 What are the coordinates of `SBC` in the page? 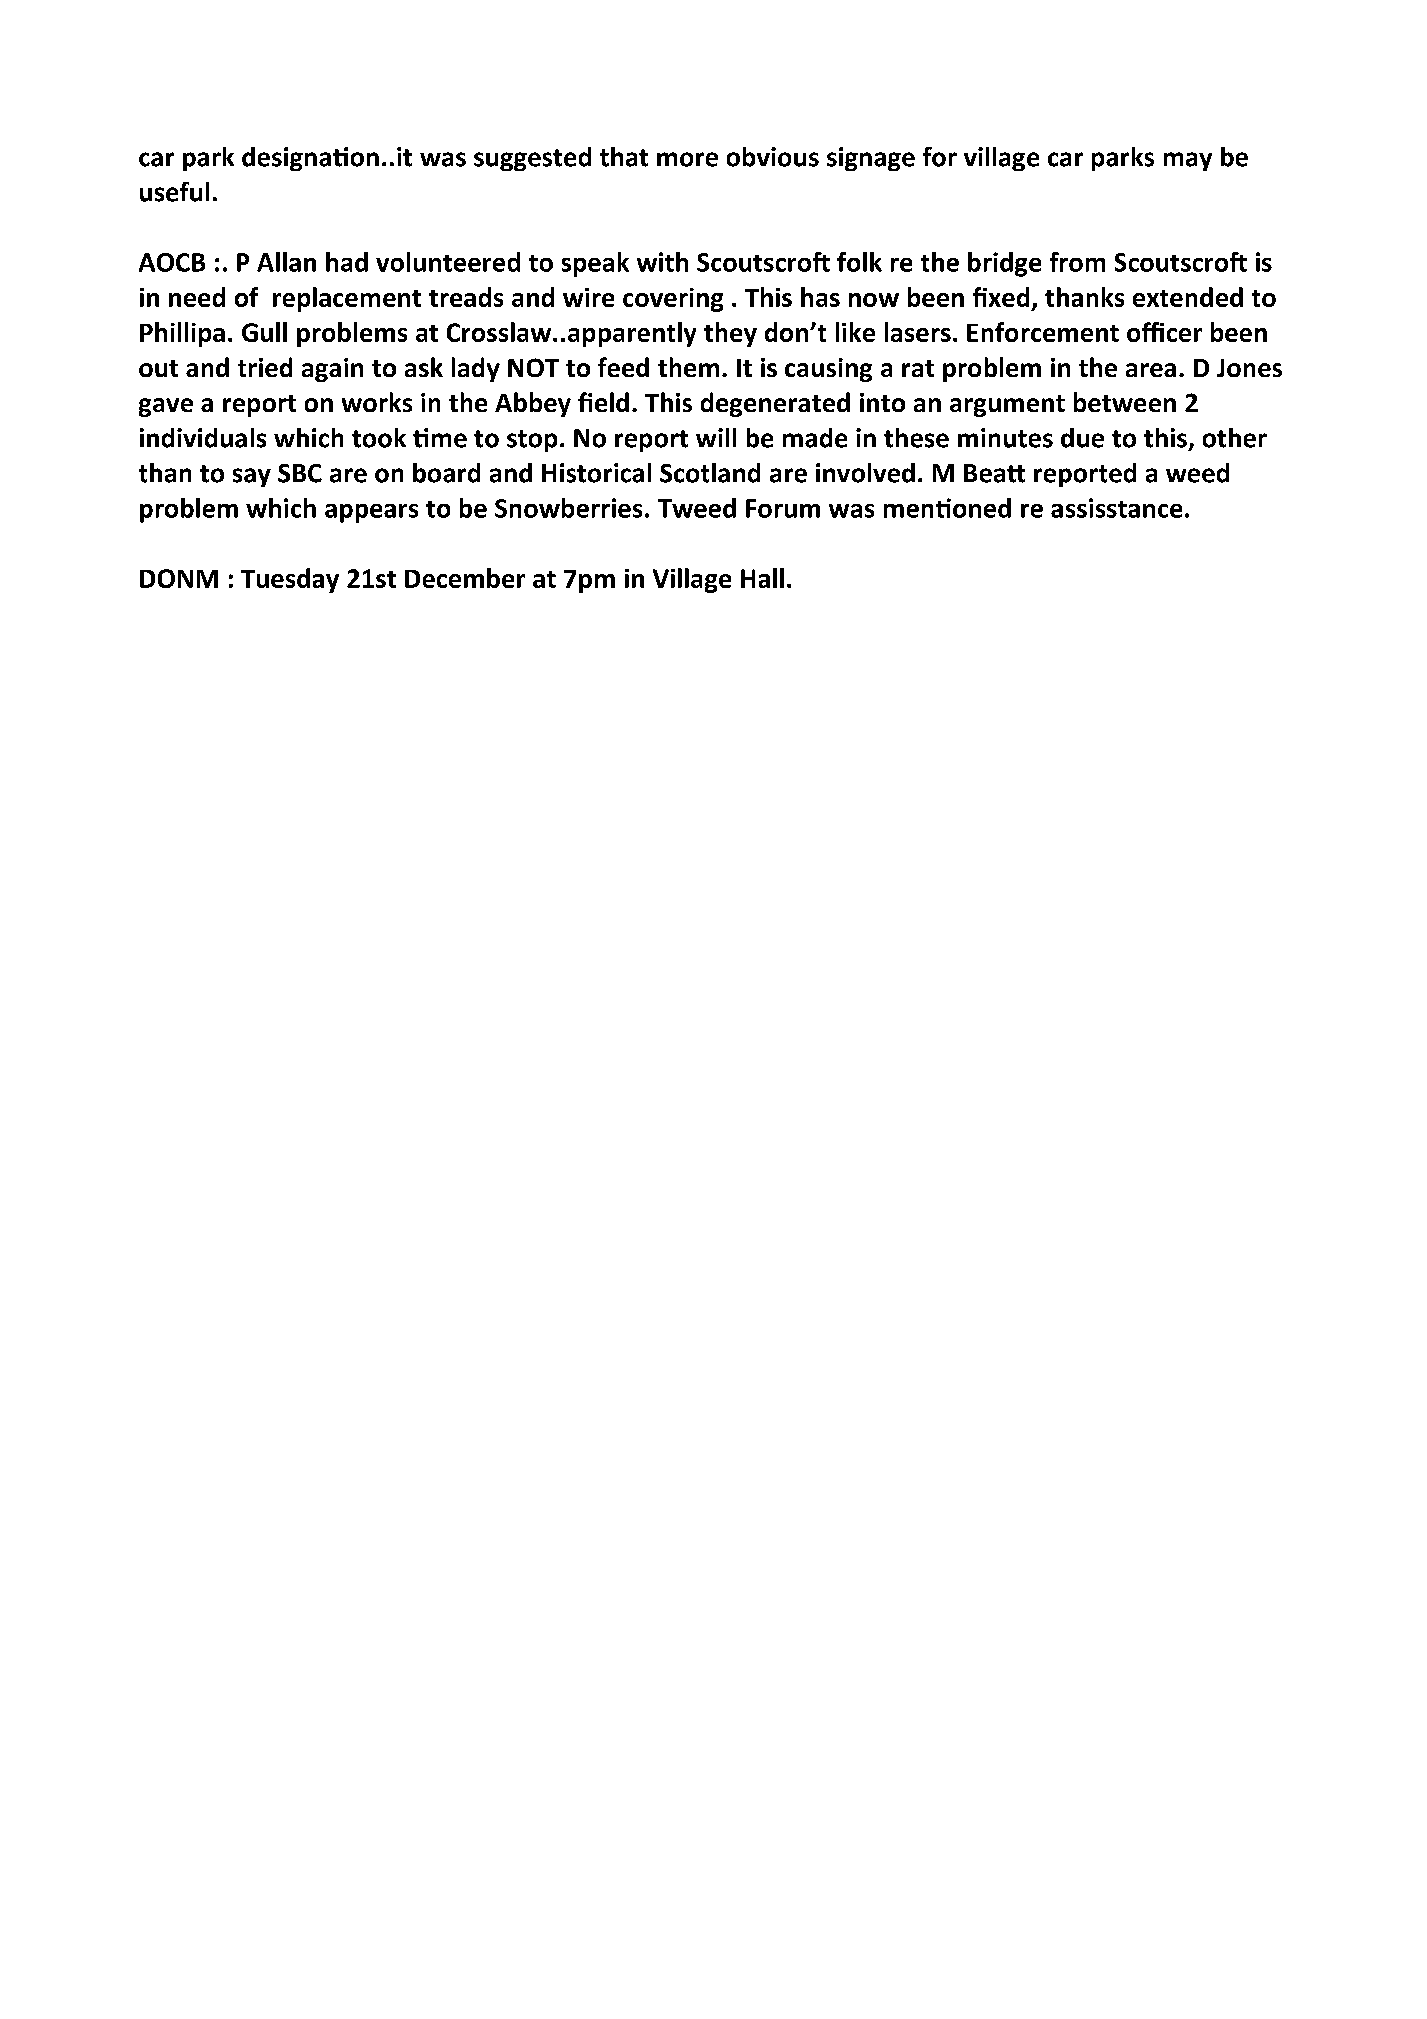 It's located at (300, 473).
